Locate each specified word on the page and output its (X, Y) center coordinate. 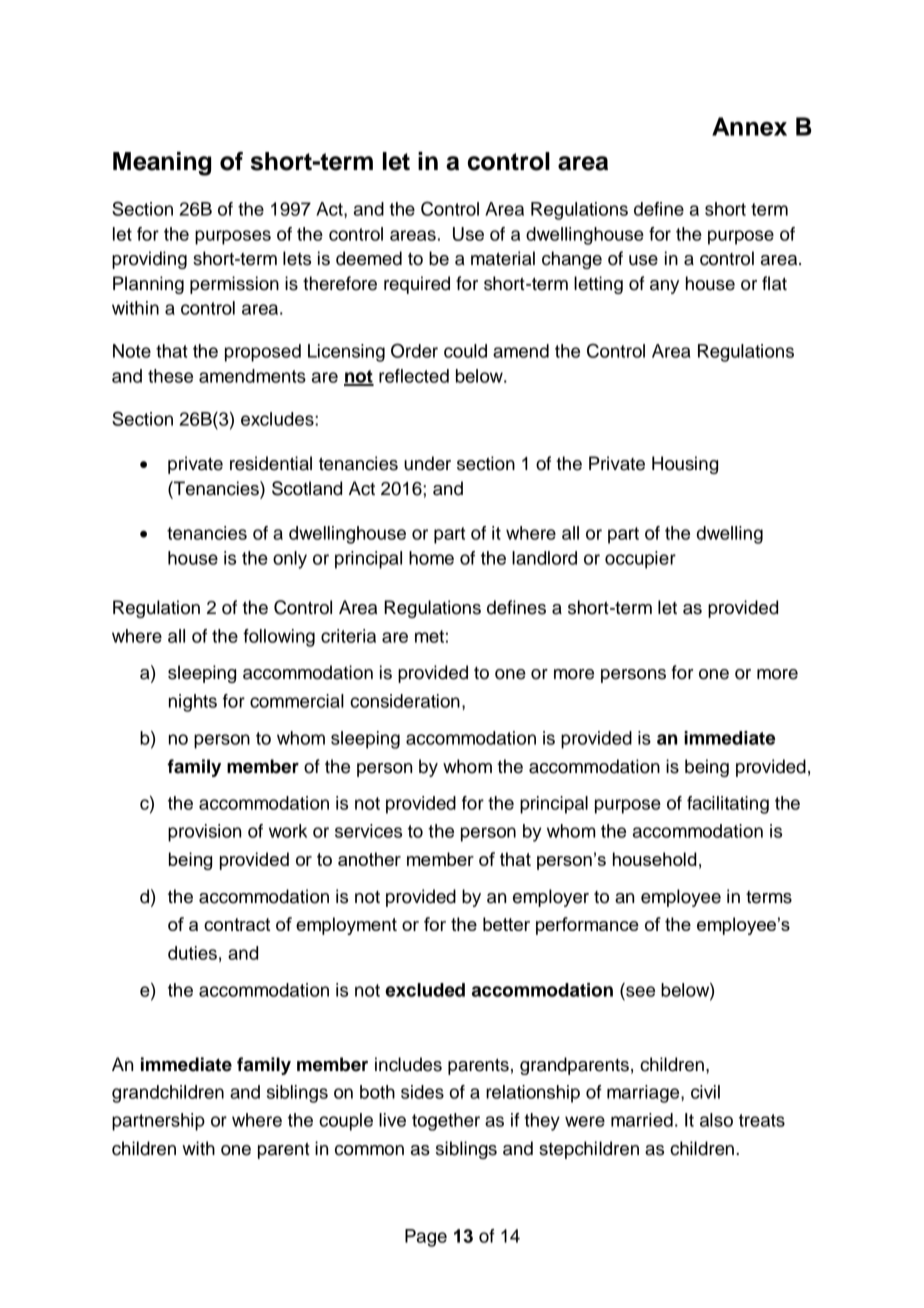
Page (426, 1238)
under (427, 463)
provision (204, 833)
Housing (685, 465)
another (369, 859)
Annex (749, 126)
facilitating (728, 805)
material (503, 258)
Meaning (162, 164)
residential (271, 463)
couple (346, 1122)
